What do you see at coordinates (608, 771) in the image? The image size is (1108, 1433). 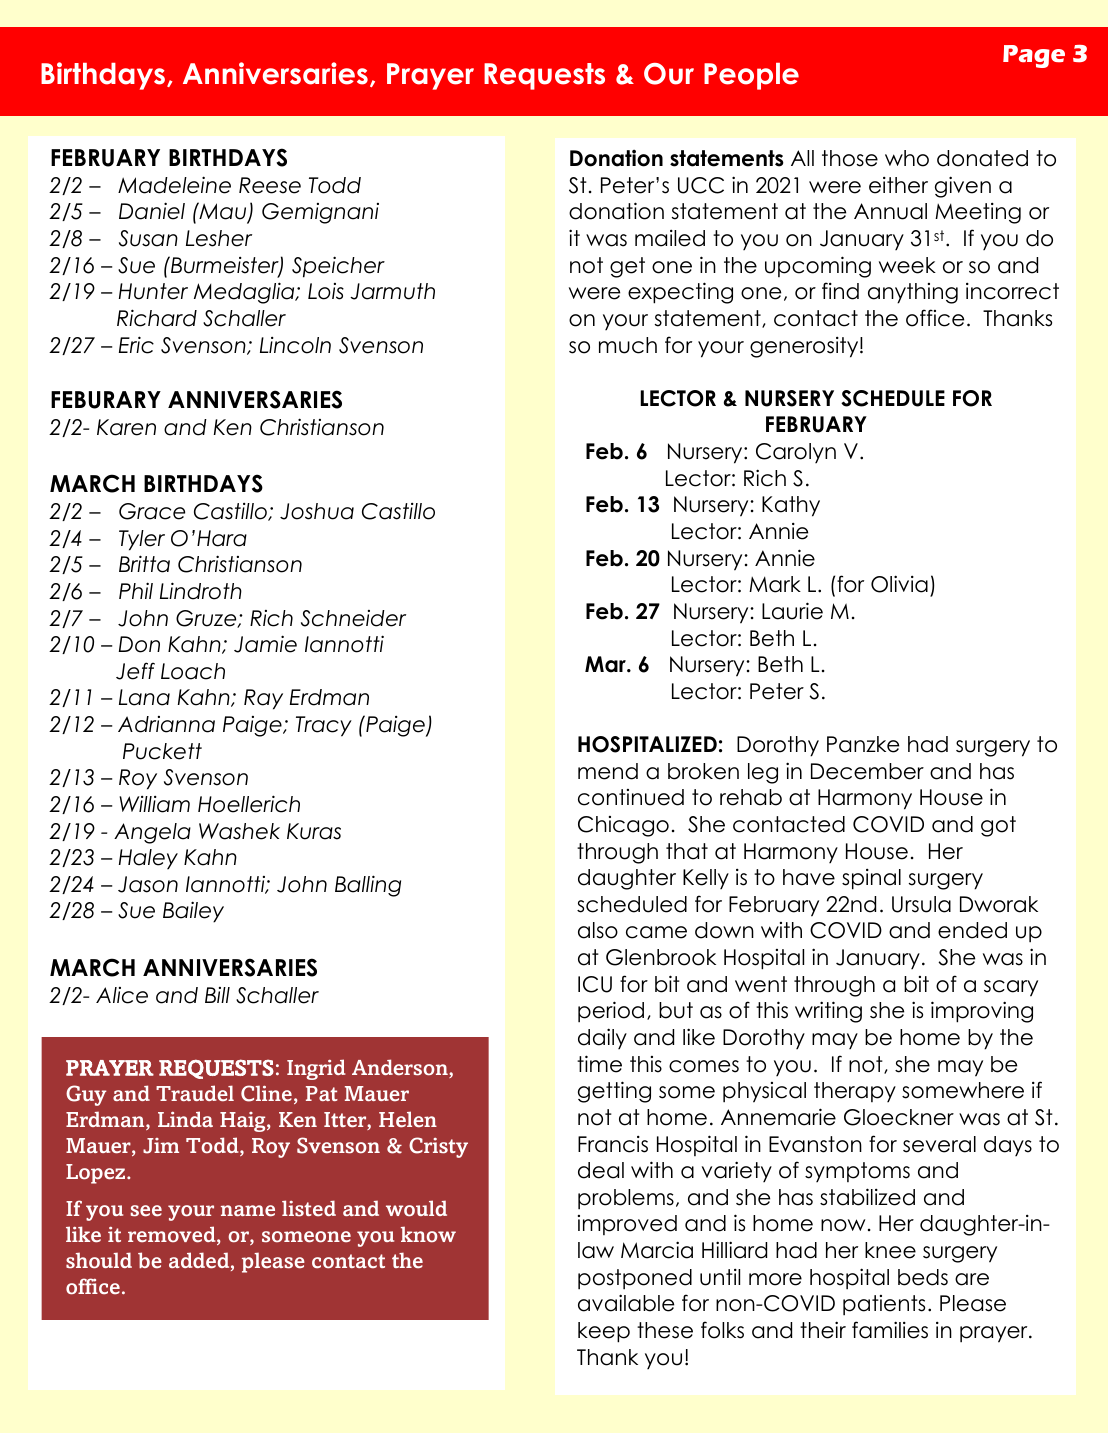 I see `mend` at bounding box center [608, 771].
